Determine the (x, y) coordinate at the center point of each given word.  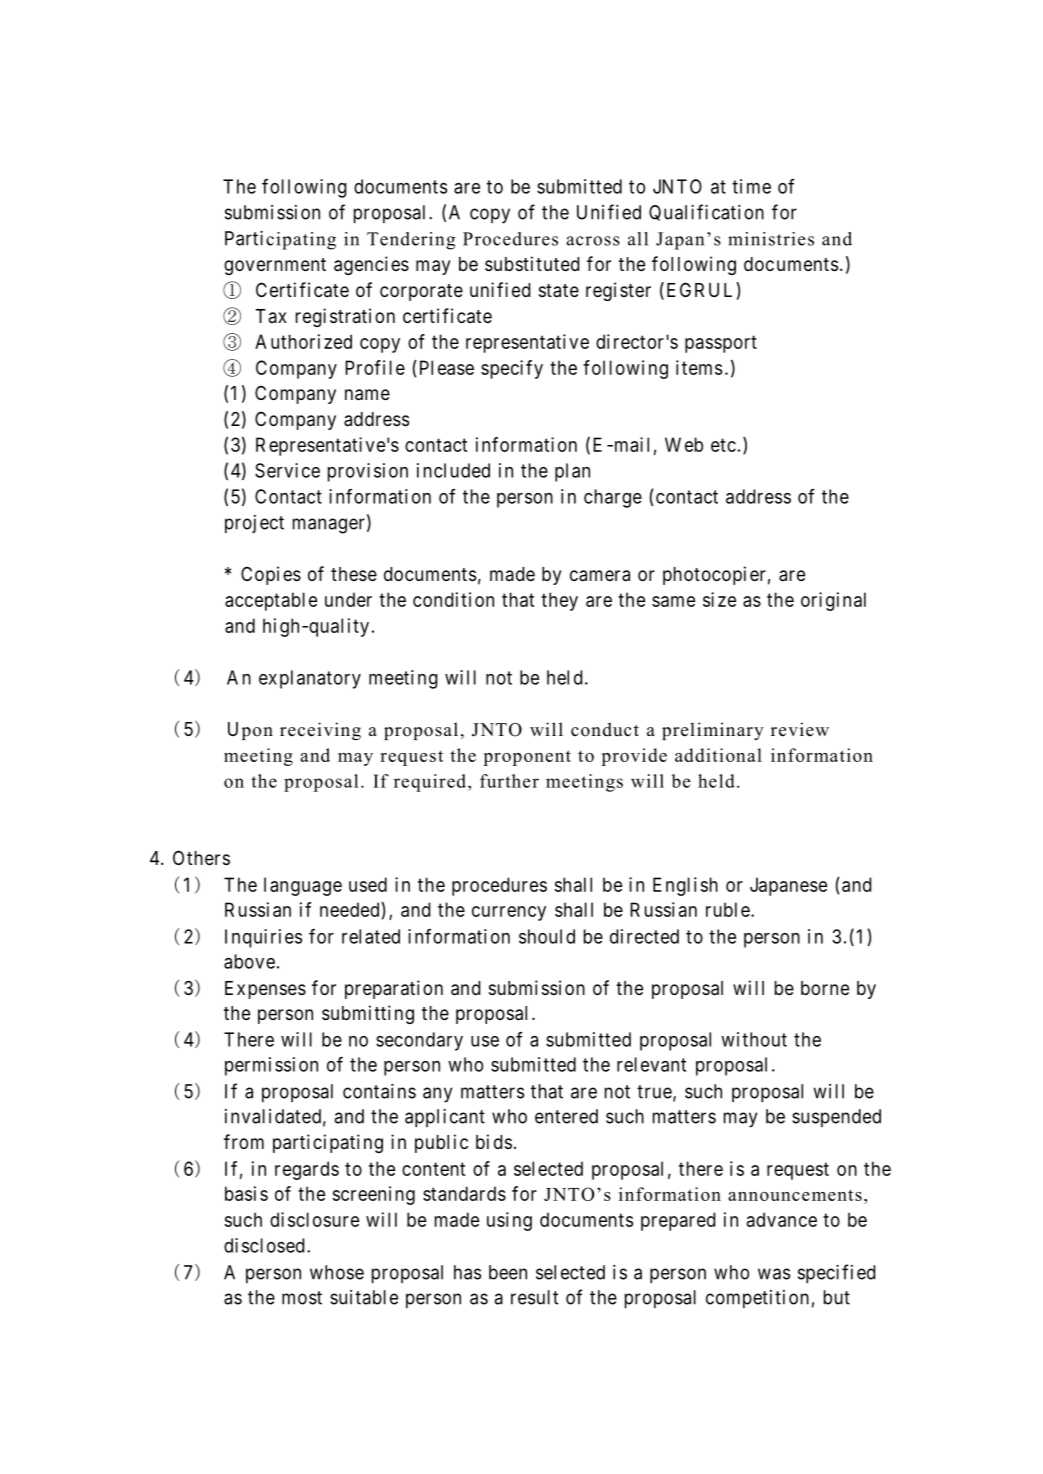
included (453, 470)
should (547, 936)
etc (723, 445)
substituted (532, 263)
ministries (771, 239)
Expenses (265, 990)
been (508, 1272)
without (754, 1039)
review (800, 729)
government (275, 266)
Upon (250, 731)
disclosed (264, 1245)
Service (287, 470)
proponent (527, 758)
